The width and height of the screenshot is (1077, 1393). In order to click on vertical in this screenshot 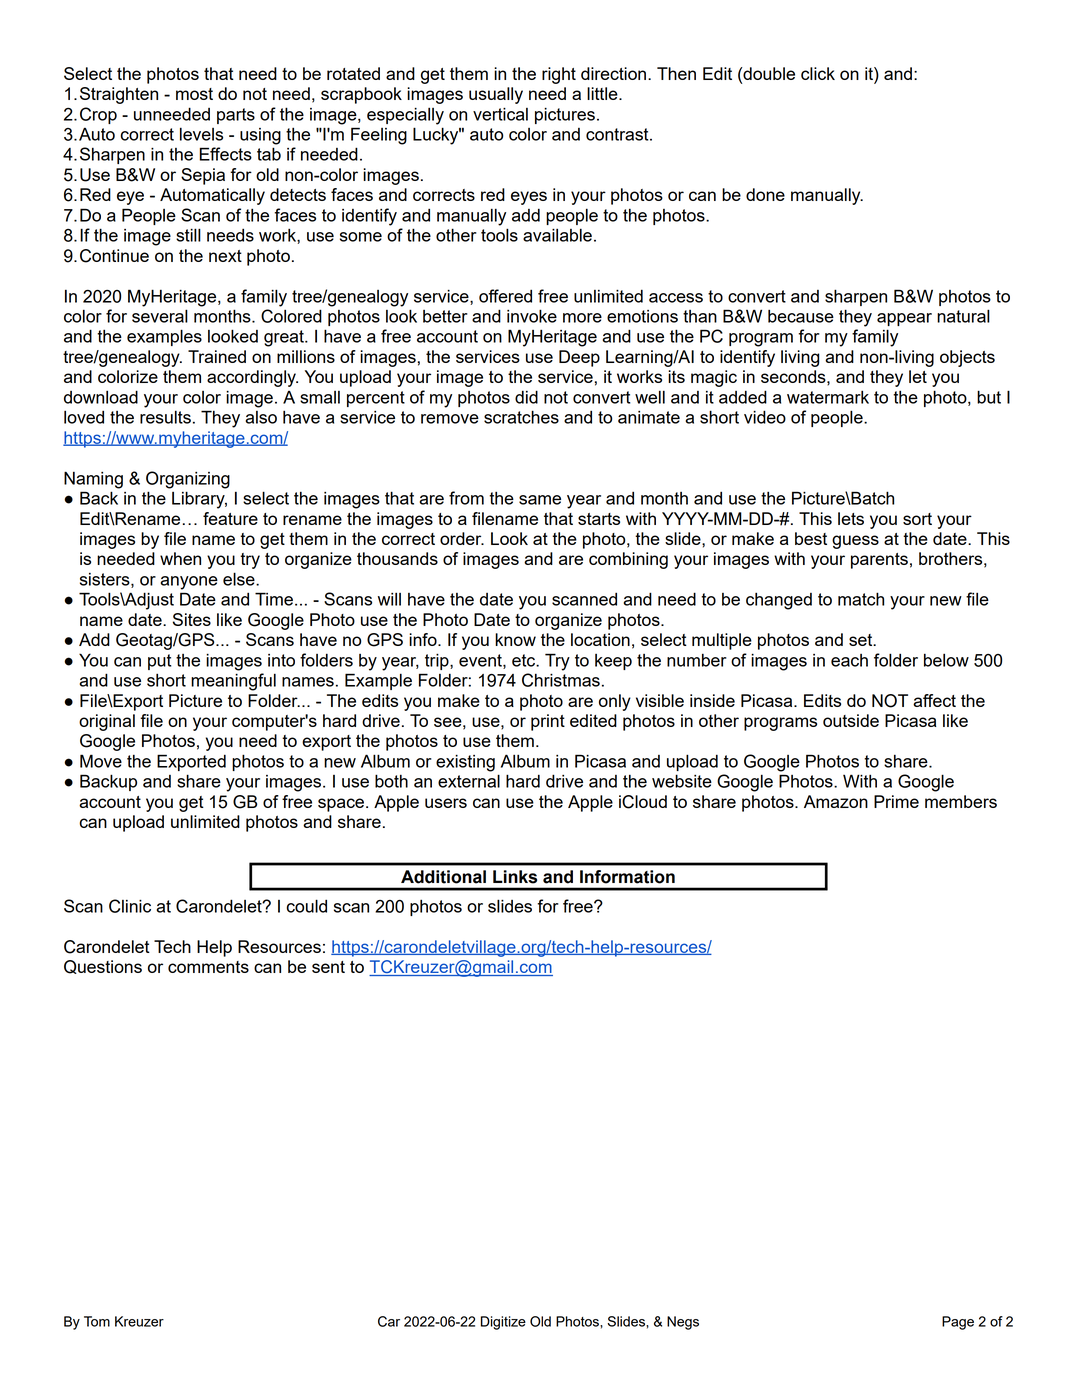, I will do `click(500, 114)`.
